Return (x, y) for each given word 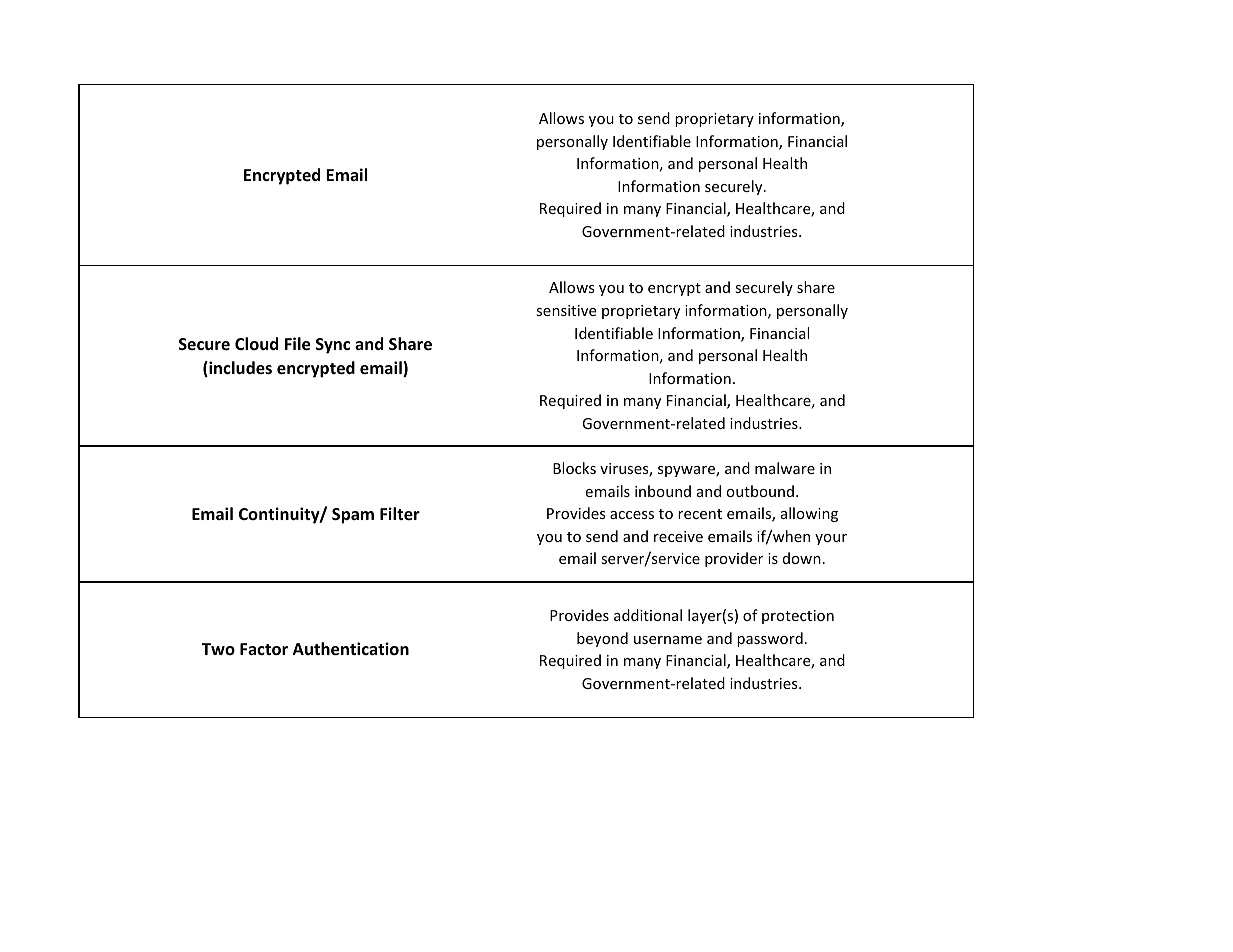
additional (648, 615)
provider (734, 559)
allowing (809, 514)
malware (785, 468)
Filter (400, 514)
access (632, 515)
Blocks (574, 468)
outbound (760, 491)
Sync (333, 346)
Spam (353, 516)
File (297, 344)
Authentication (351, 649)
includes (239, 369)
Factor (264, 649)
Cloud (256, 344)
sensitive (566, 310)
